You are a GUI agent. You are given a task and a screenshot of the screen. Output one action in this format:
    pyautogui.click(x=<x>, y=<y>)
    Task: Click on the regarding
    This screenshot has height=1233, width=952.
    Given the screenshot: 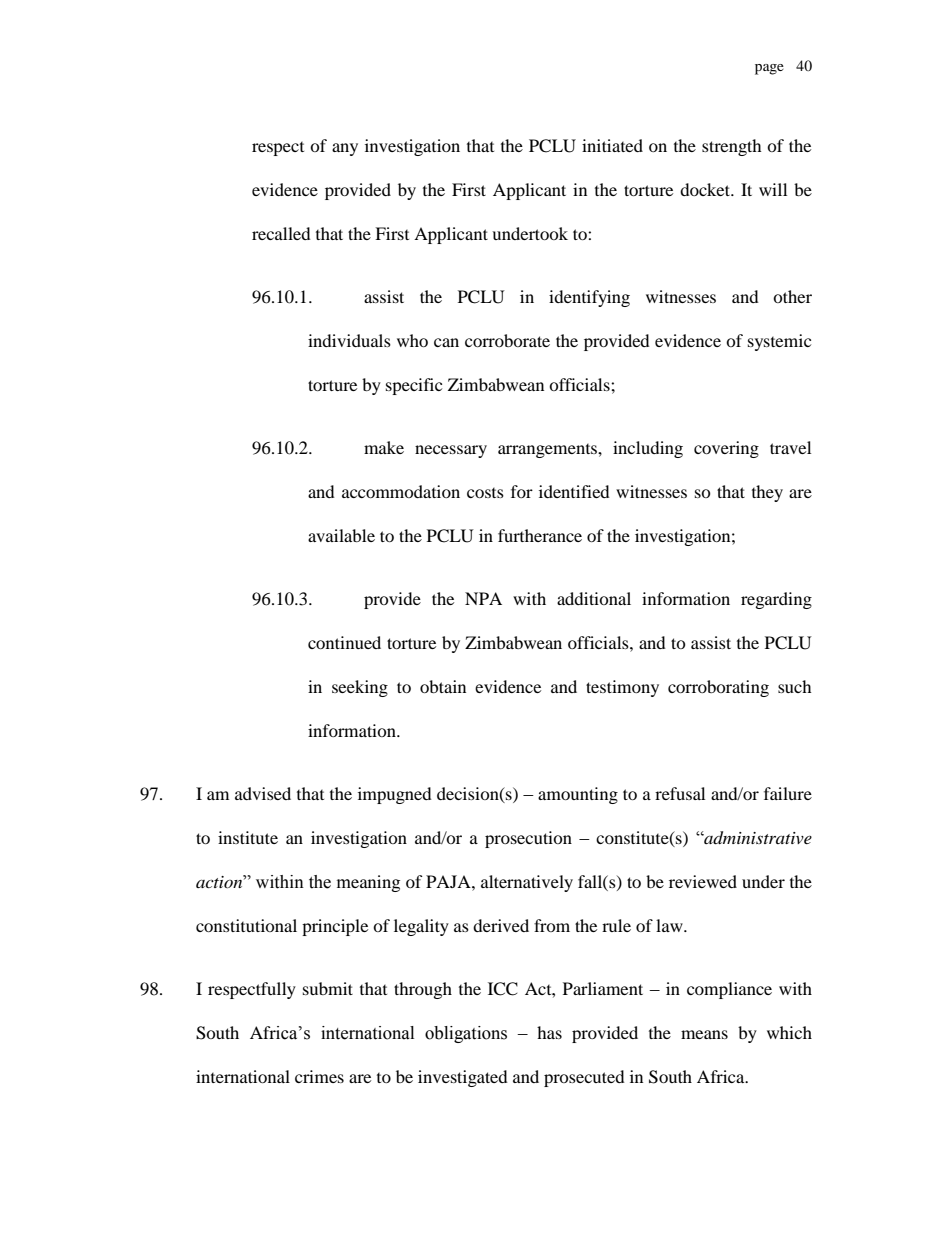 What is the action you would take?
    pyautogui.click(x=776, y=600)
